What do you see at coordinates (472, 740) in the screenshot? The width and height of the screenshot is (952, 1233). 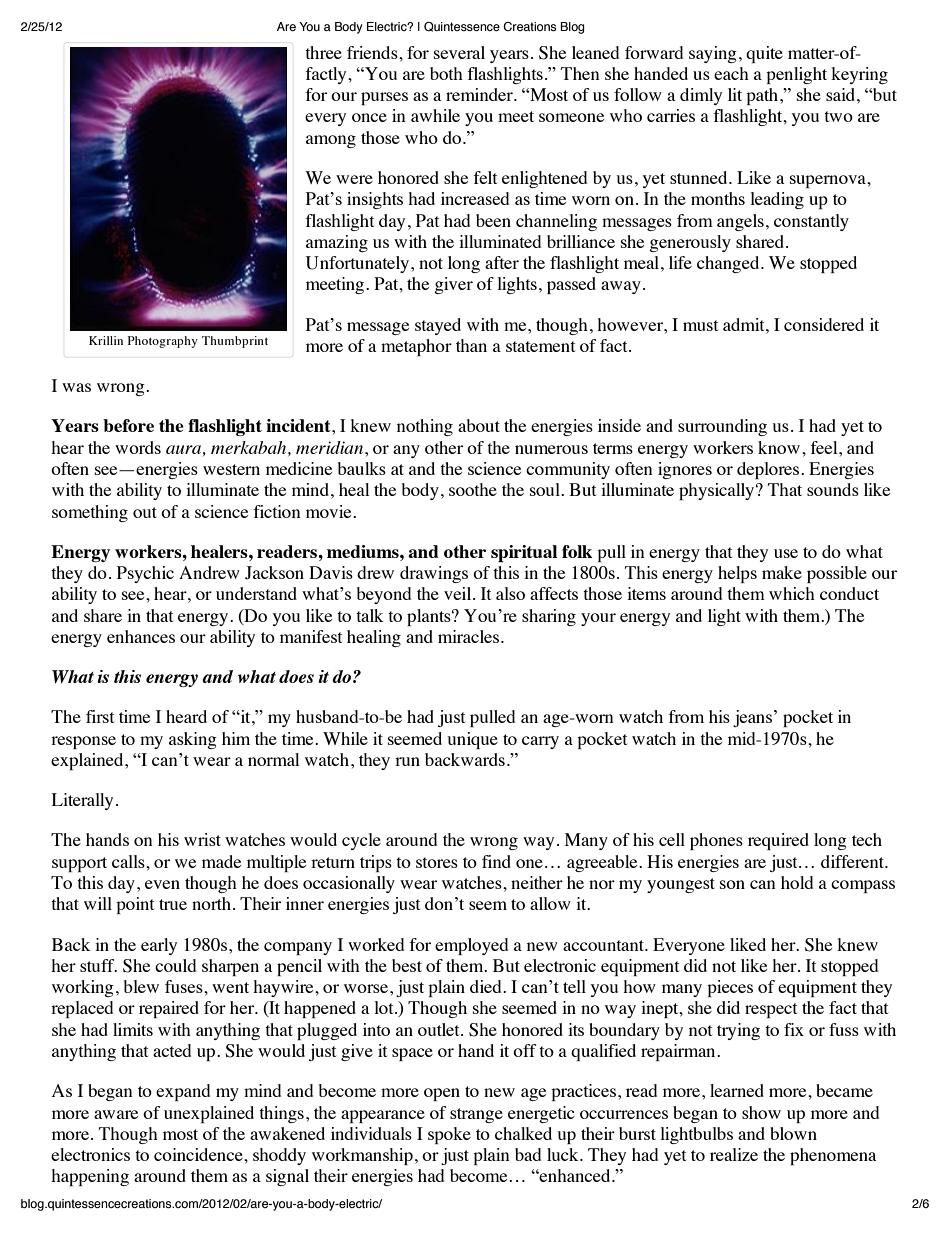 I see `unique` at bounding box center [472, 740].
